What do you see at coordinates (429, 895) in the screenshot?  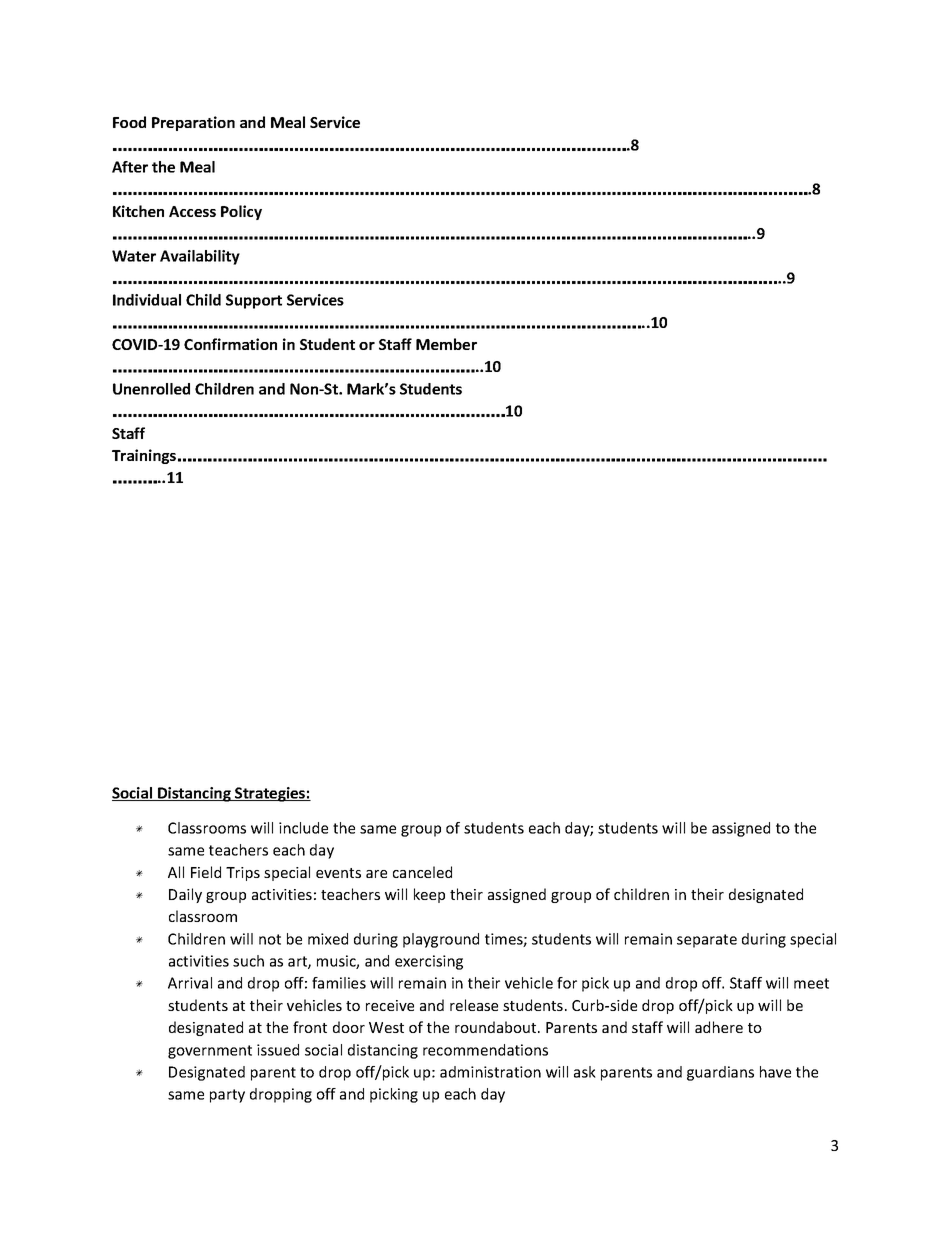 I see `keep` at bounding box center [429, 895].
